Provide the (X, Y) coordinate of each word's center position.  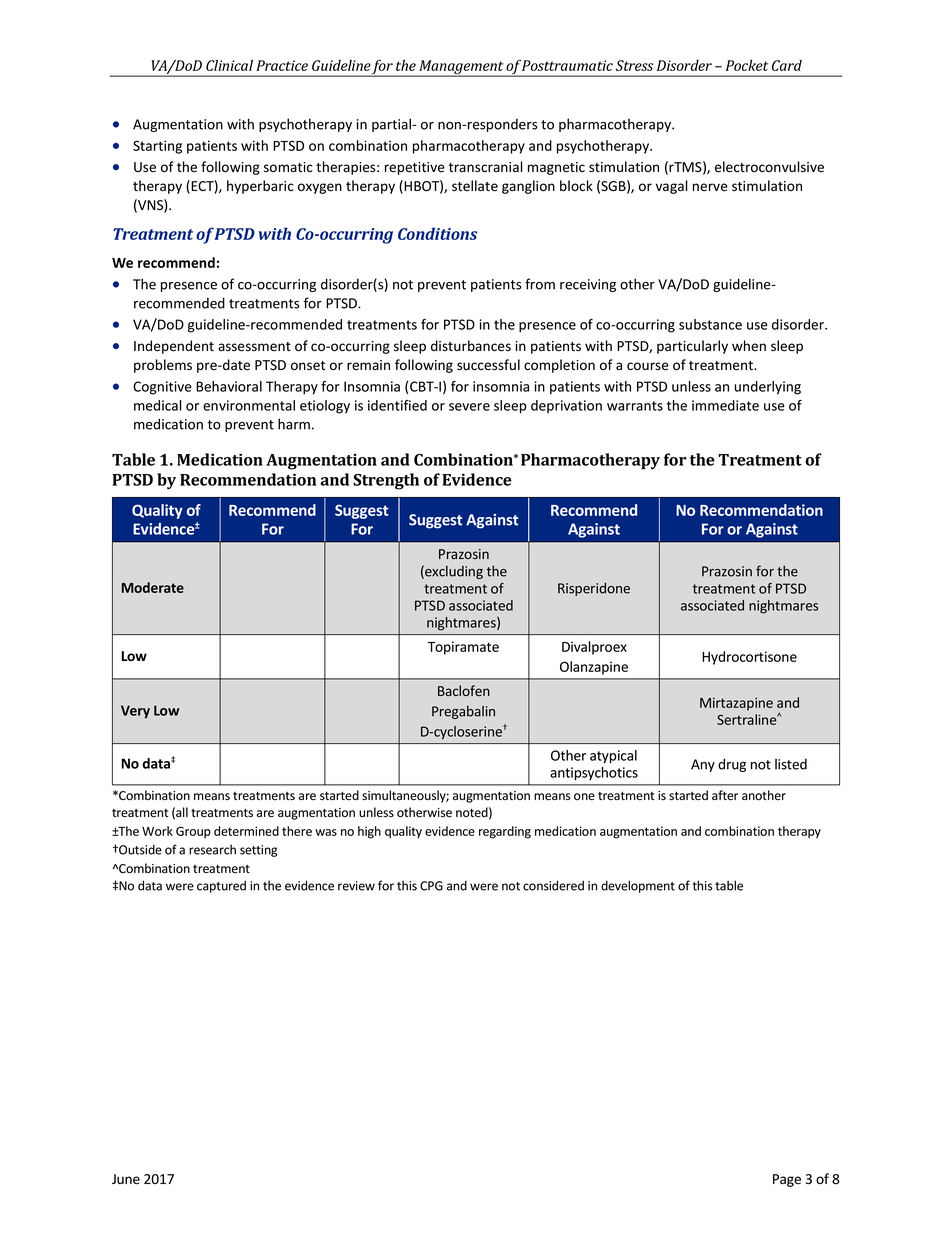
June (126, 1179)
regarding (505, 832)
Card (787, 65)
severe (469, 407)
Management (461, 68)
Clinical (229, 65)
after (725, 795)
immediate (725, 405)
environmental (249, 405)
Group (193, 832)
